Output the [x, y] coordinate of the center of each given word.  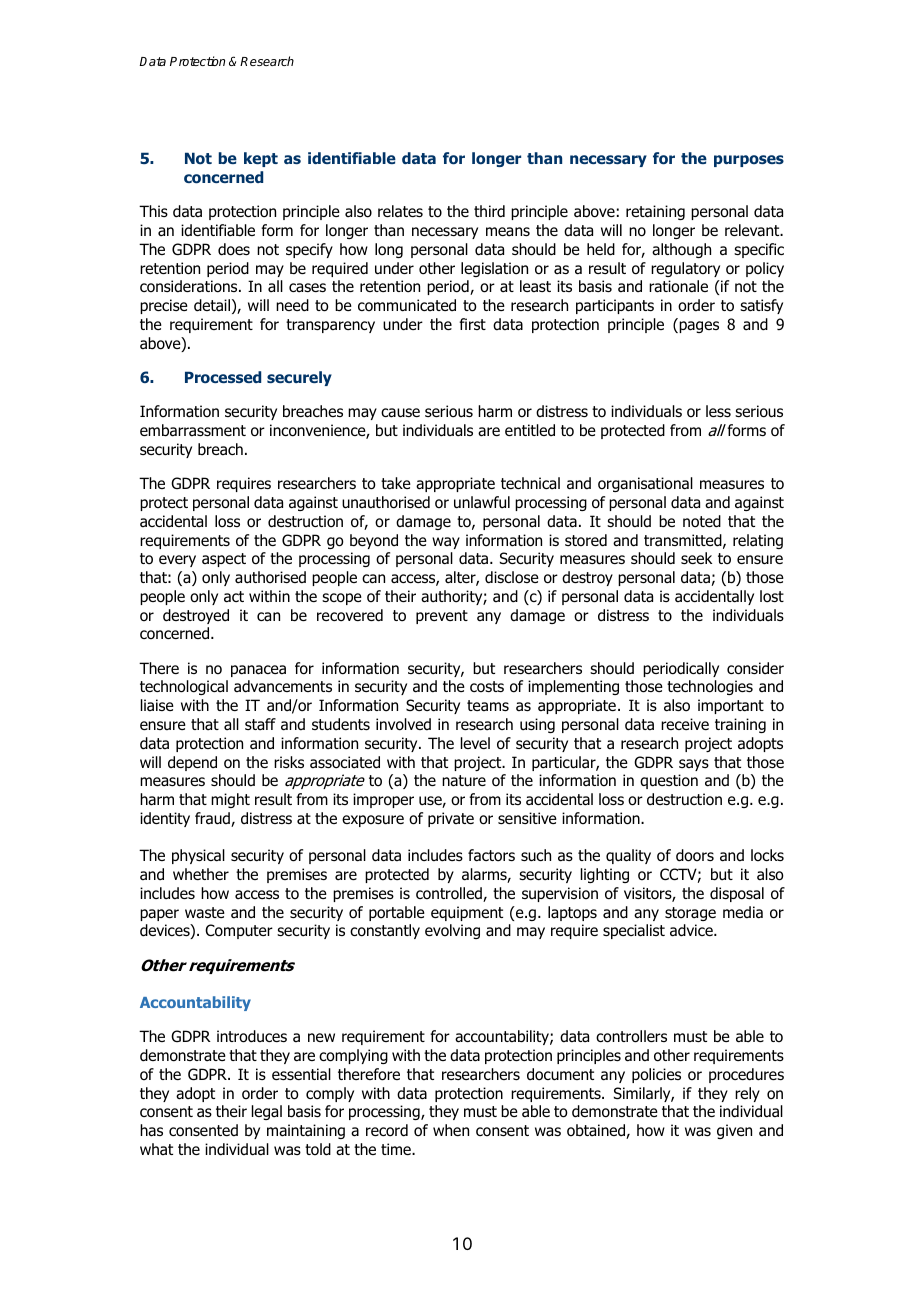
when [451, 1130]
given [734, 1131]
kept [261, 159]
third [489, 211]
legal [267, 1112]
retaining [655, 212]
